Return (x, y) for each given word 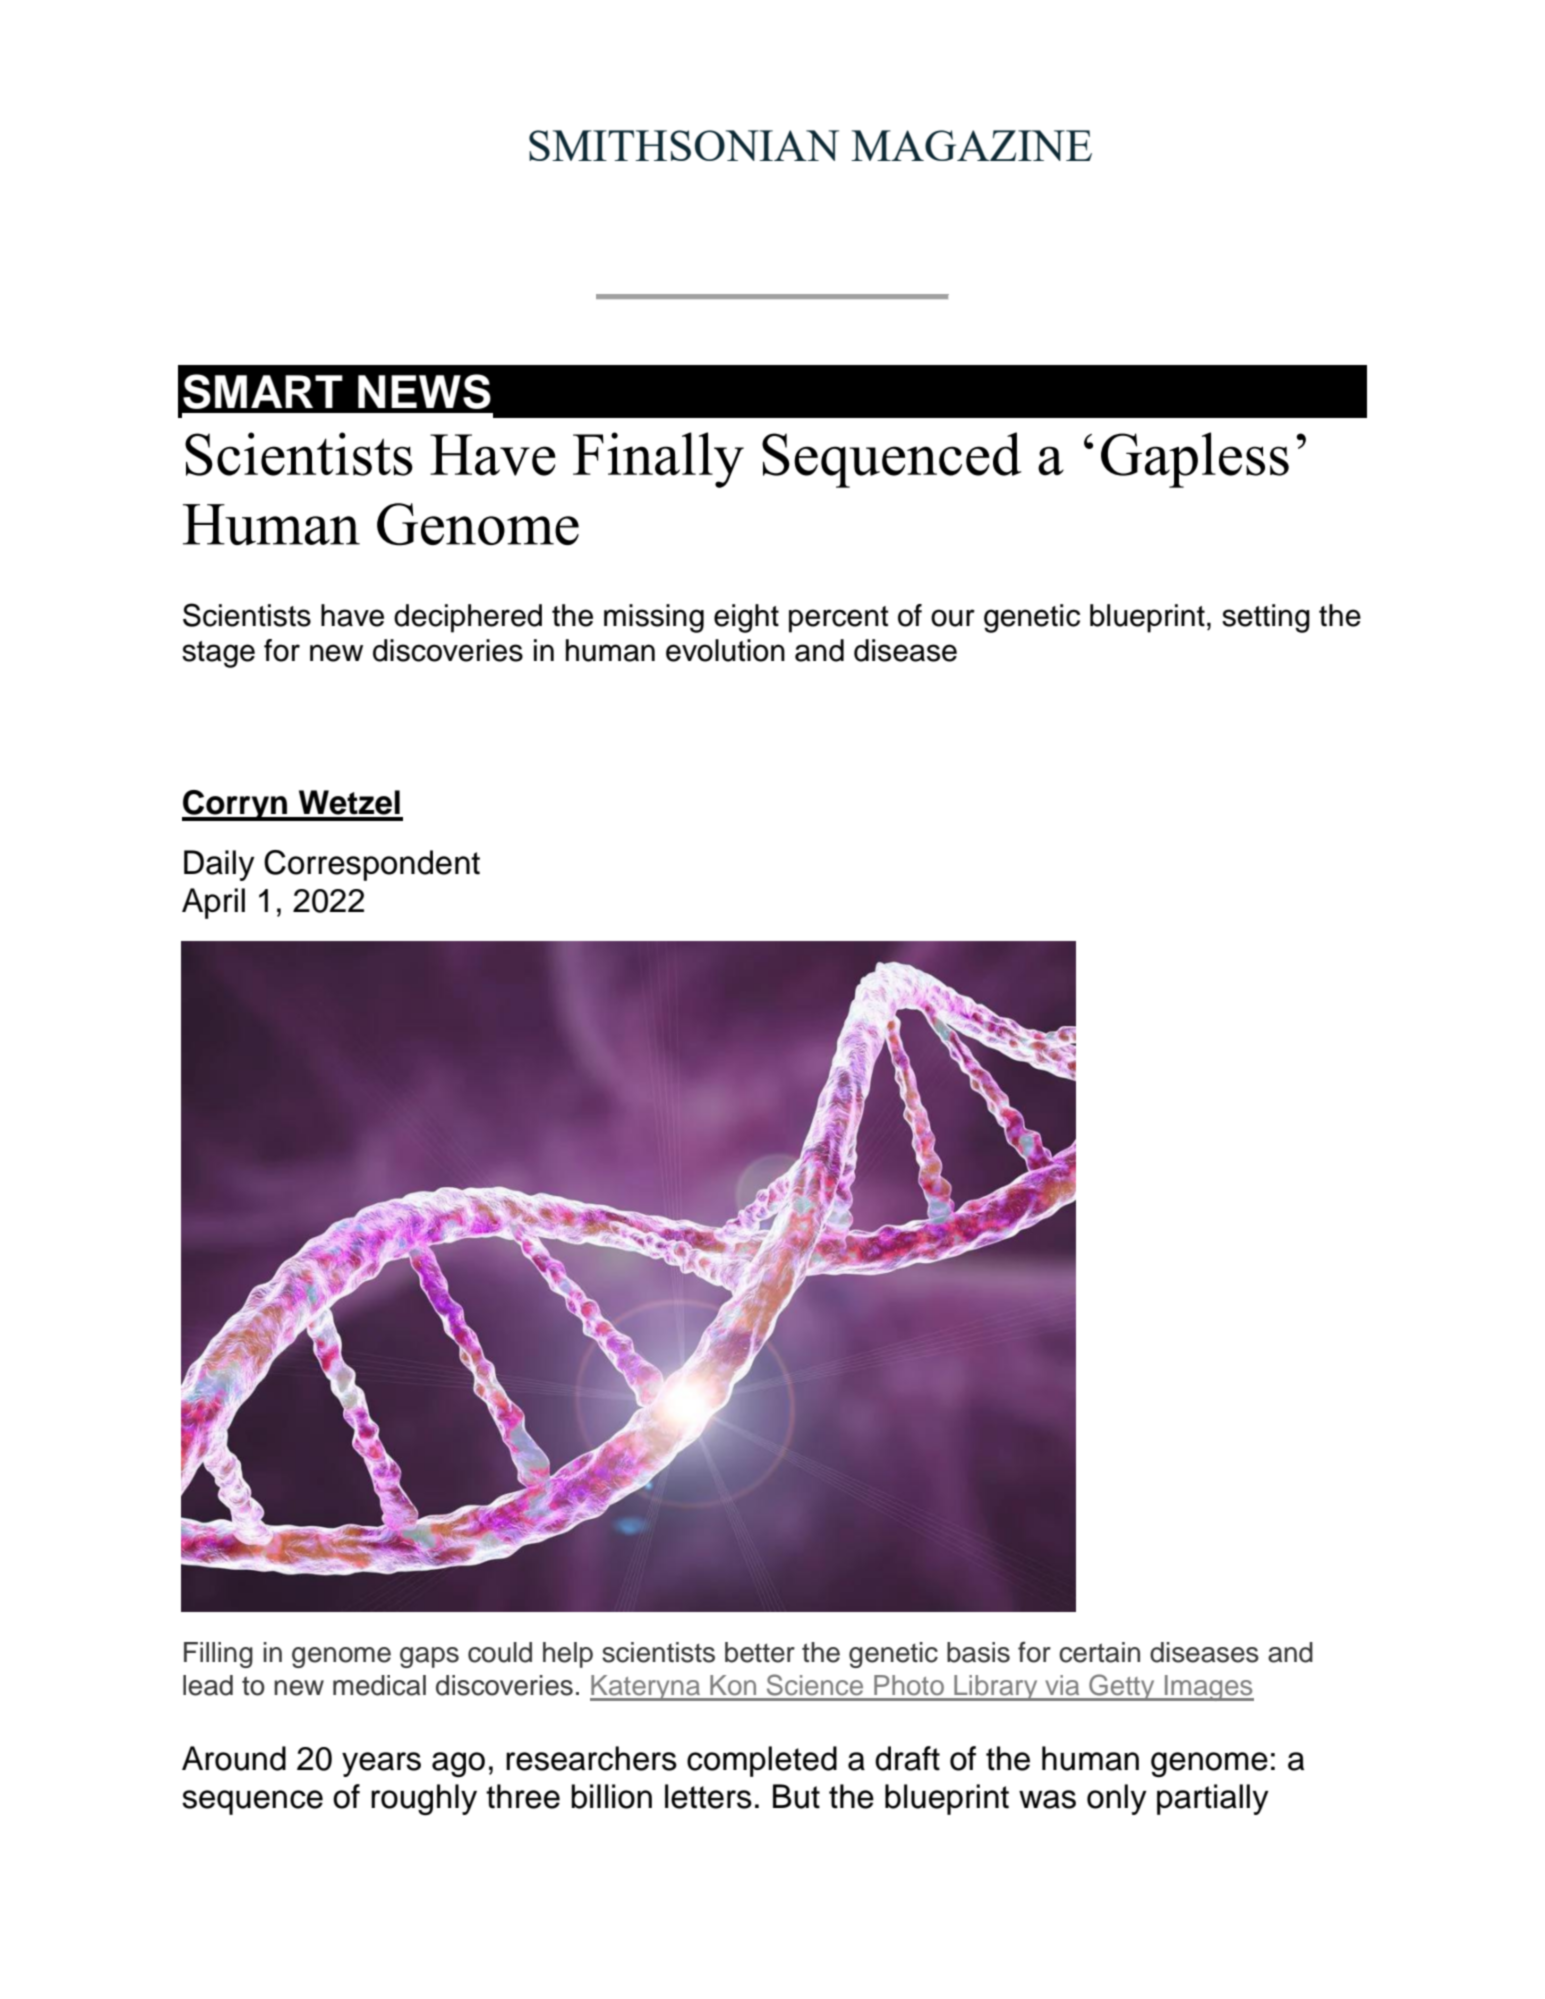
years (381, 1764)
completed (762, 1761)
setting (1266, 618)
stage (218, 654)
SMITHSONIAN (684, 145)
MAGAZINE (971, 145)
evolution (725, 650)
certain (1099, 1652)
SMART (263, 391)
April (213, 903)
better (760, 1652)
